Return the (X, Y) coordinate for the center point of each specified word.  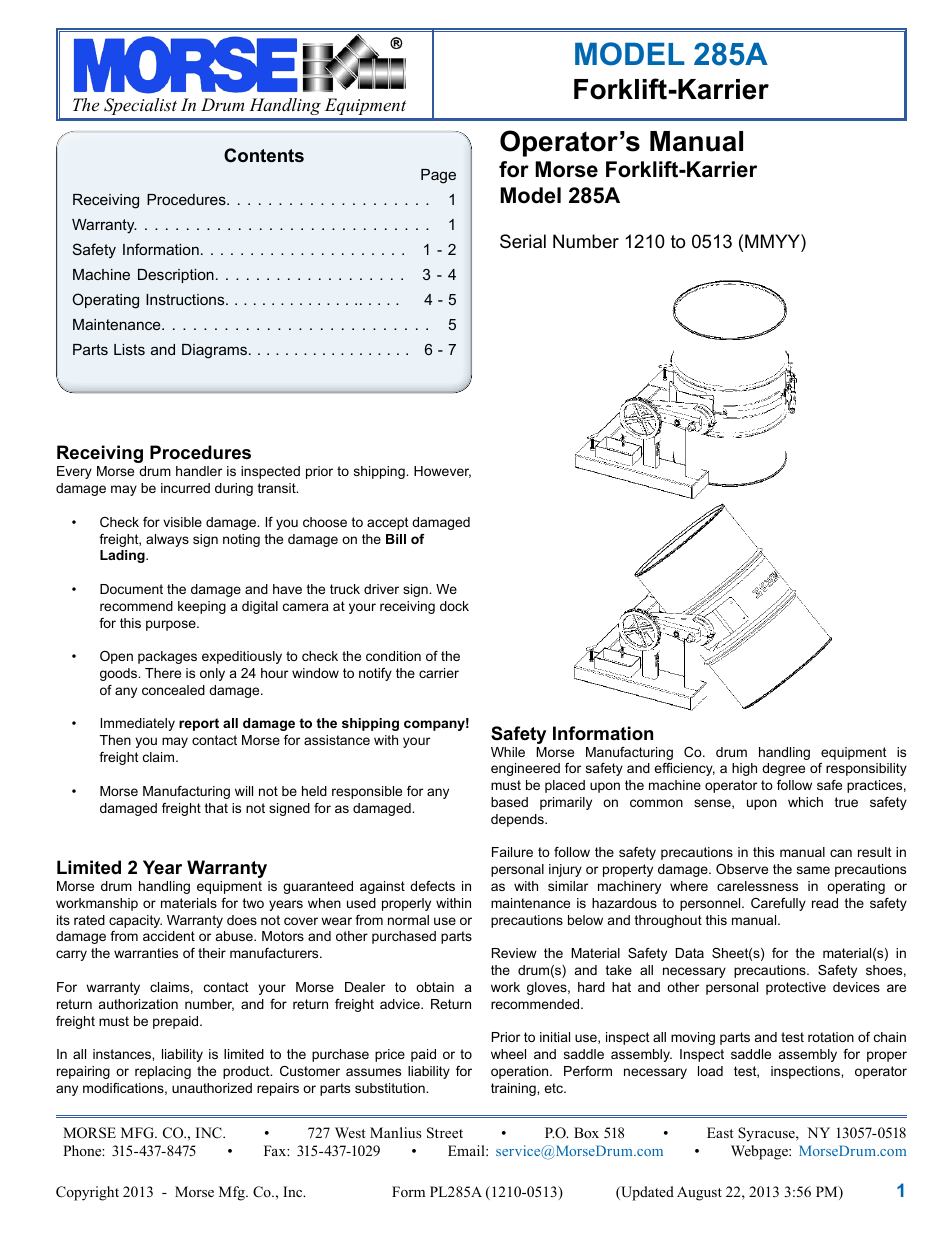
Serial (523, 241)
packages (167, 657)
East (720, 1132)
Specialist (140, 106)
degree (783, 769)
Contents (264, 155)
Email (467, 1150)
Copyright (87, 1193)
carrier (439, 673)
